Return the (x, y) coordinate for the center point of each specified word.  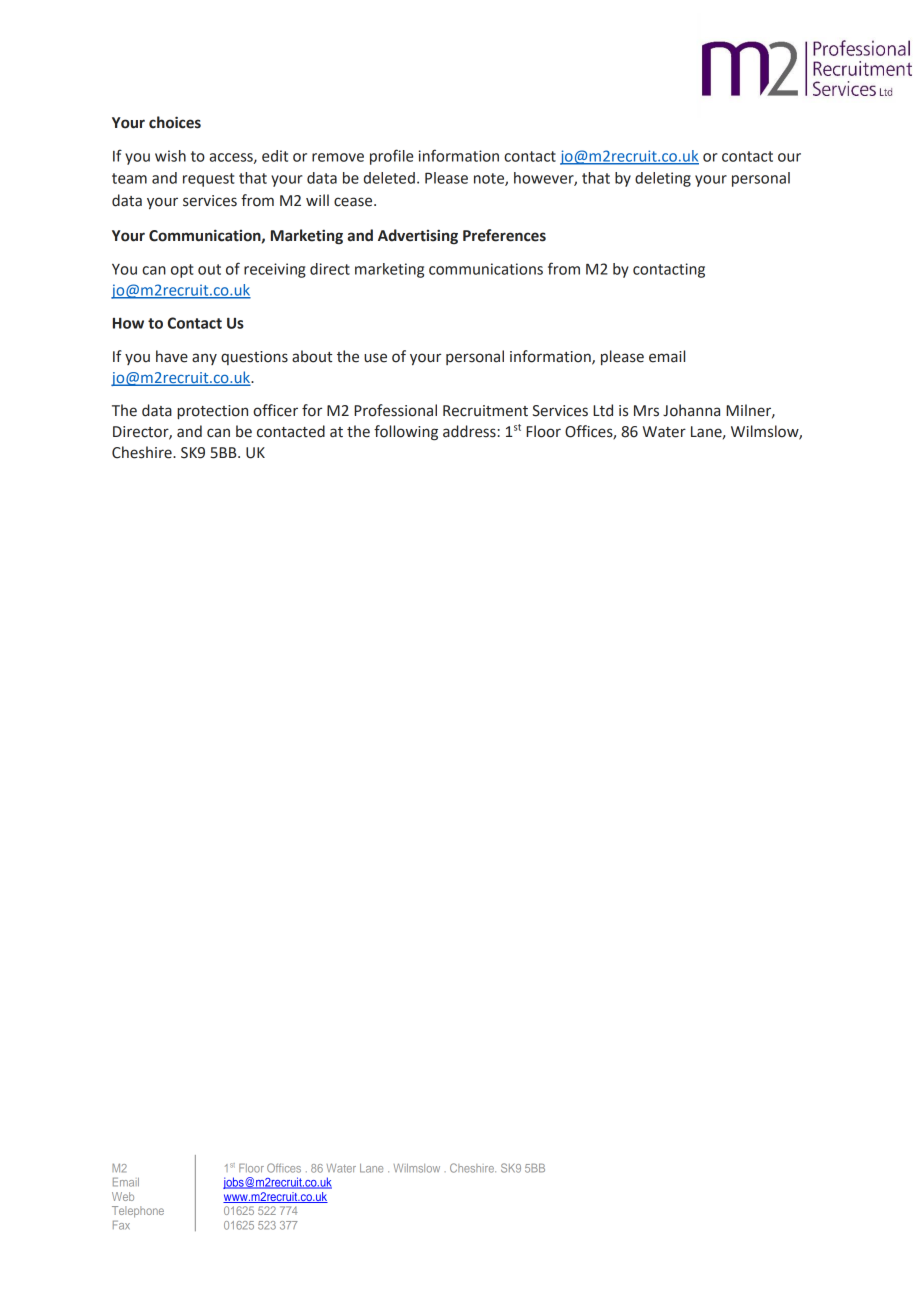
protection (212, 412)
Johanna (691, 410)
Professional (395, 410)
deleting (663, 179)
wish (170, 156)
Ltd (603, 410)
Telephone (138, 1212)
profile (391, 157)
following (406, 433)
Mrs (646, 411)
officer (275, 410)
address (469, 431)
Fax (121, 1225)
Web (123, 1196)
